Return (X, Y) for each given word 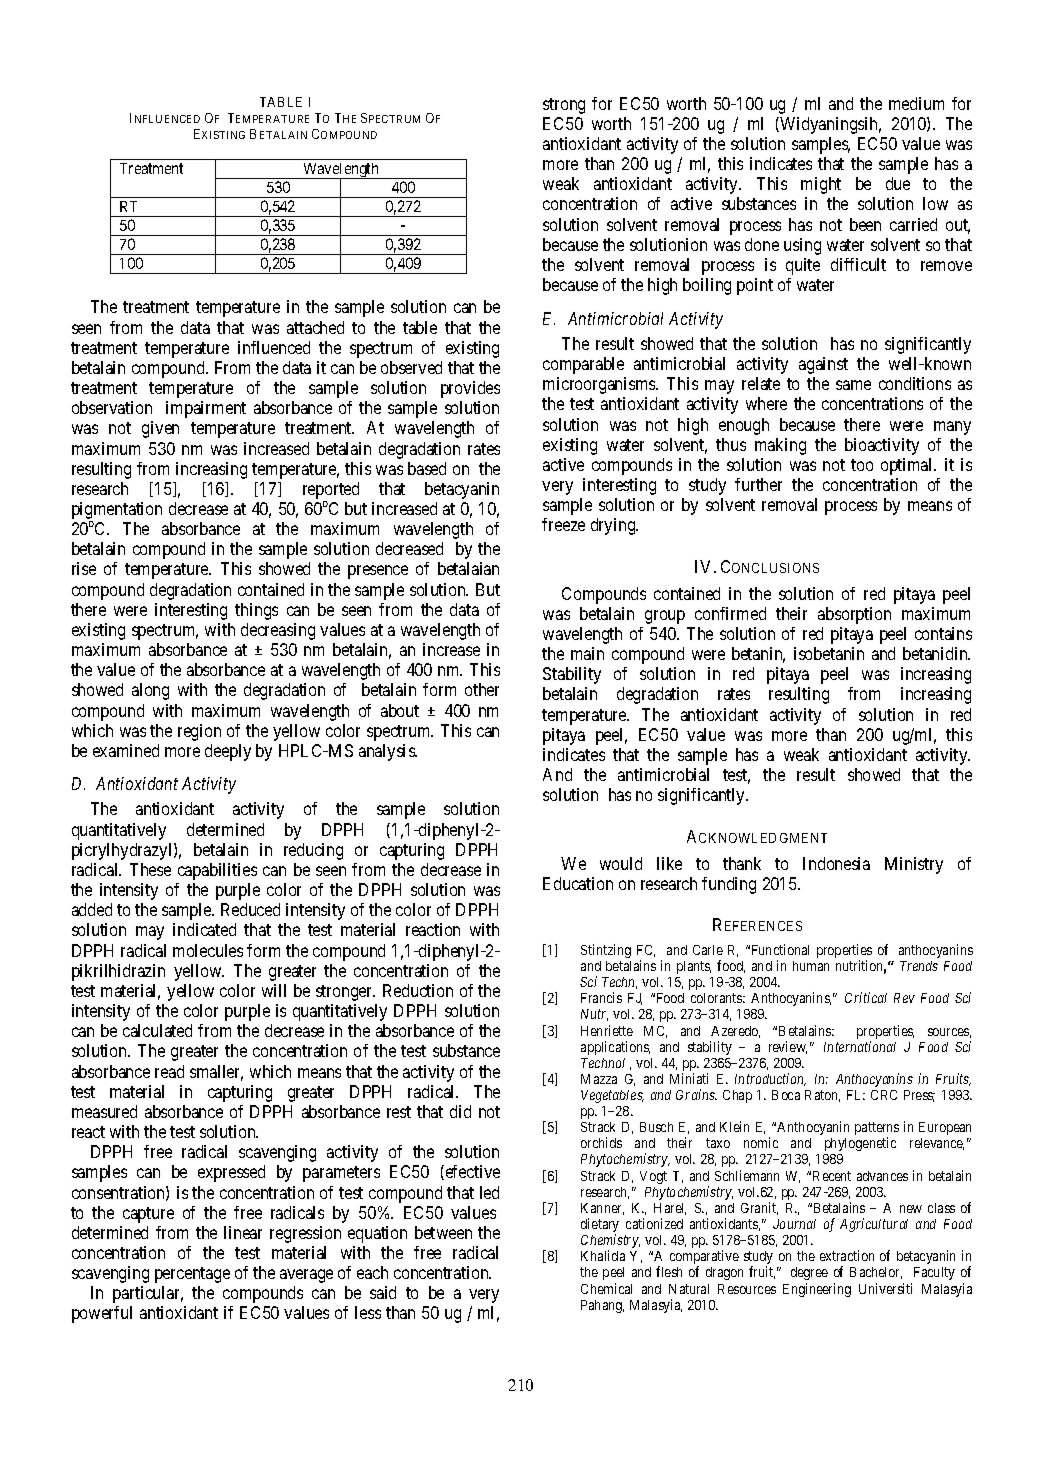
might (821, 185)
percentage (192, 1275)
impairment (206, 409)
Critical (866, 997)
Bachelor (876, 1273)
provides (470, 389)
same (853, 385)
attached (315, 327)
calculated (157, 1030)
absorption (854, 615)
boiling (707, 286)
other (482, 689)
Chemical (606, 1288)
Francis (601, 997)
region (199, 732)
